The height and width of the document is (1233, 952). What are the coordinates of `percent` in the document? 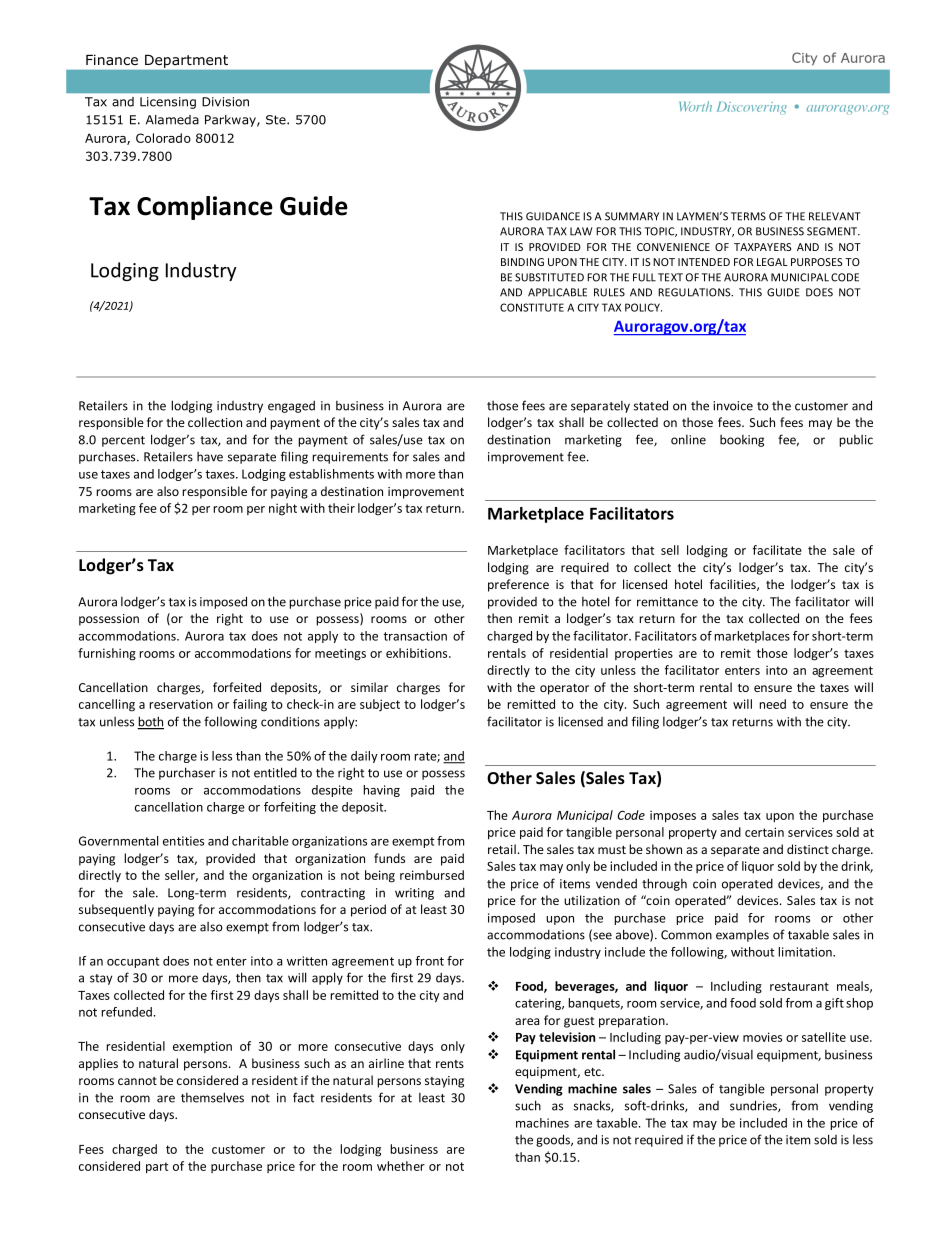 It's located at (123, 441).
